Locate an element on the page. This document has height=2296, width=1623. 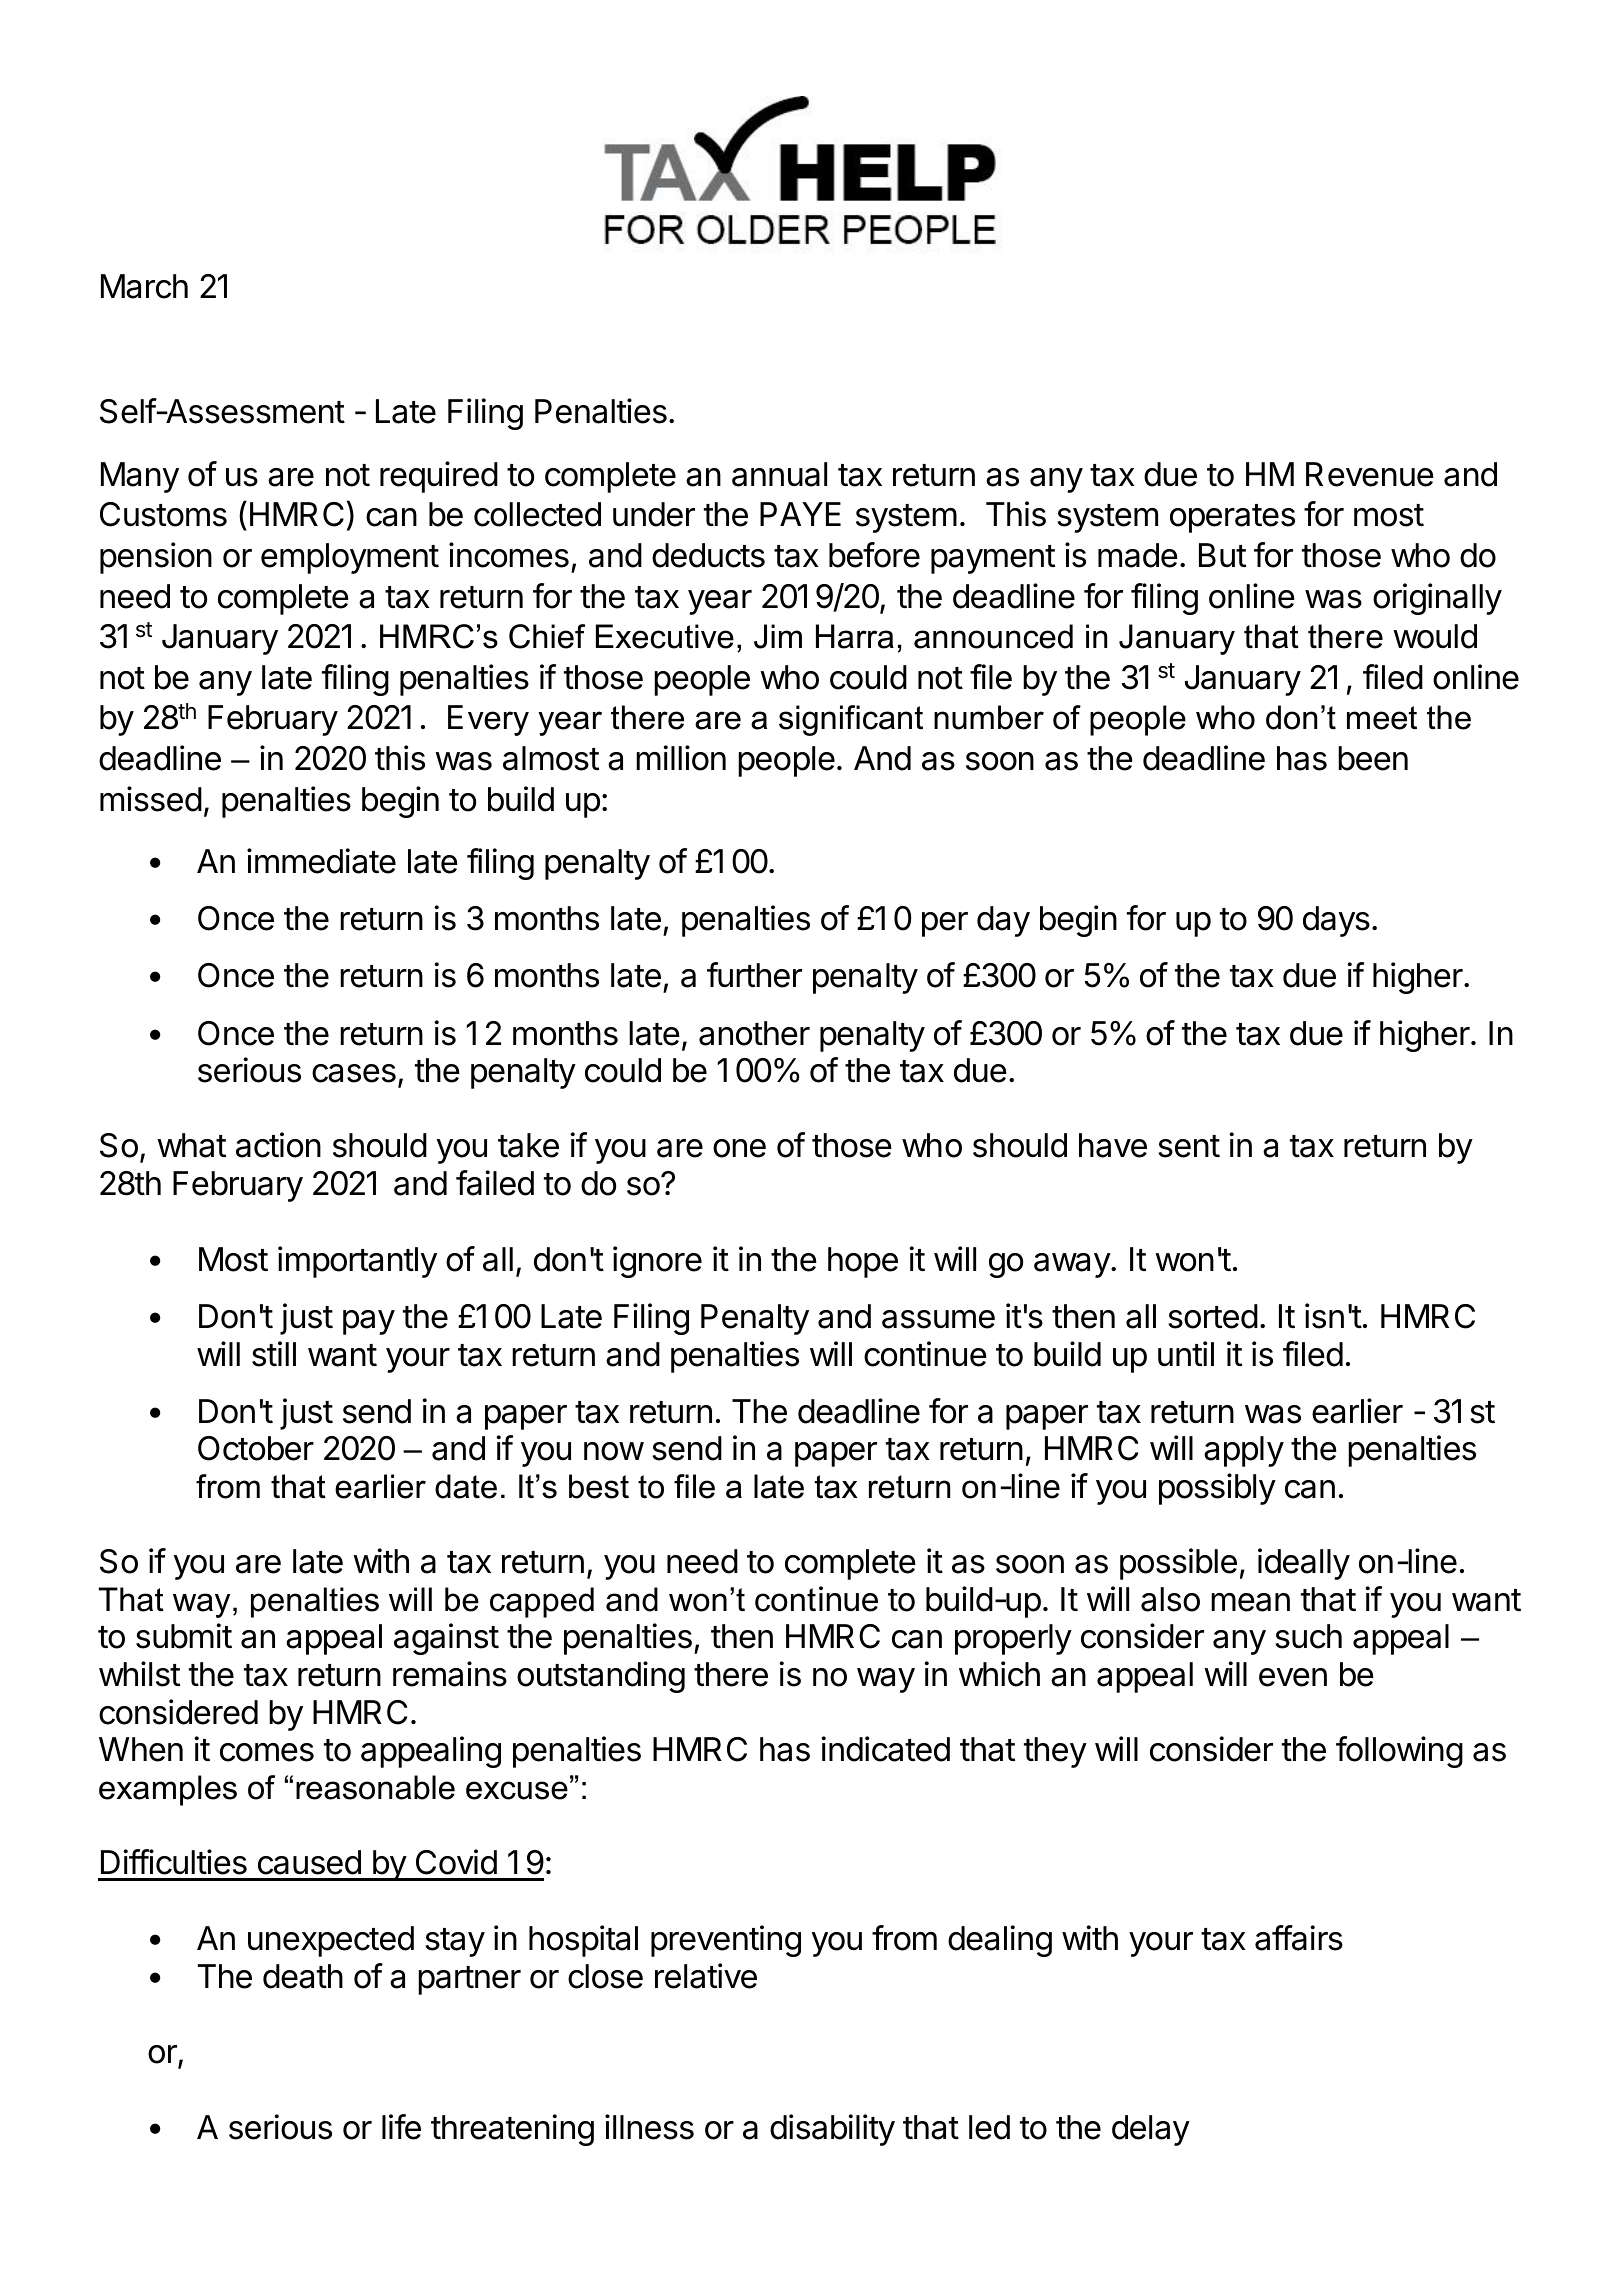
further is located at coordinates (754, 975).
